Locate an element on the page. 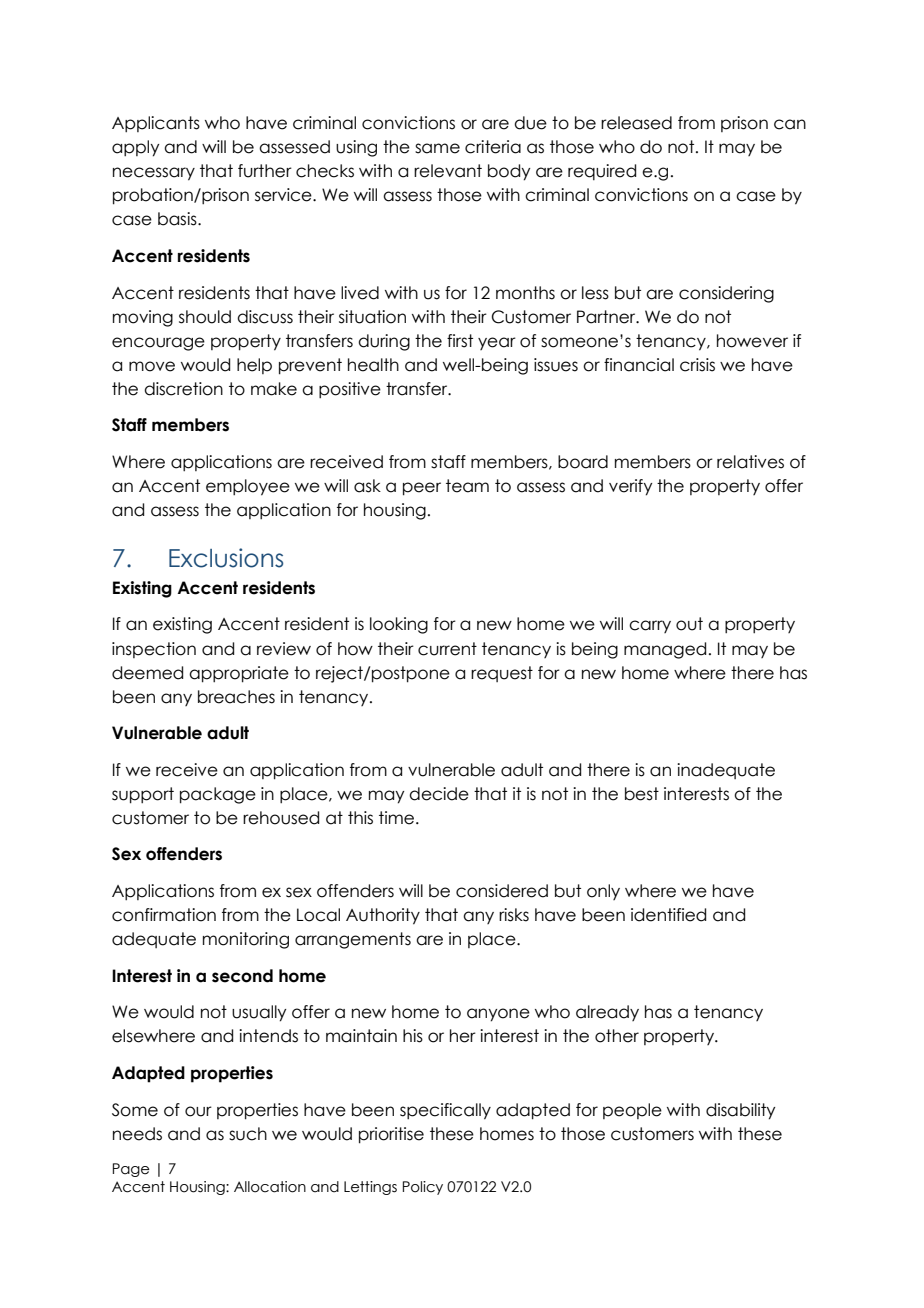  released is located at coordinates (636, 123).
